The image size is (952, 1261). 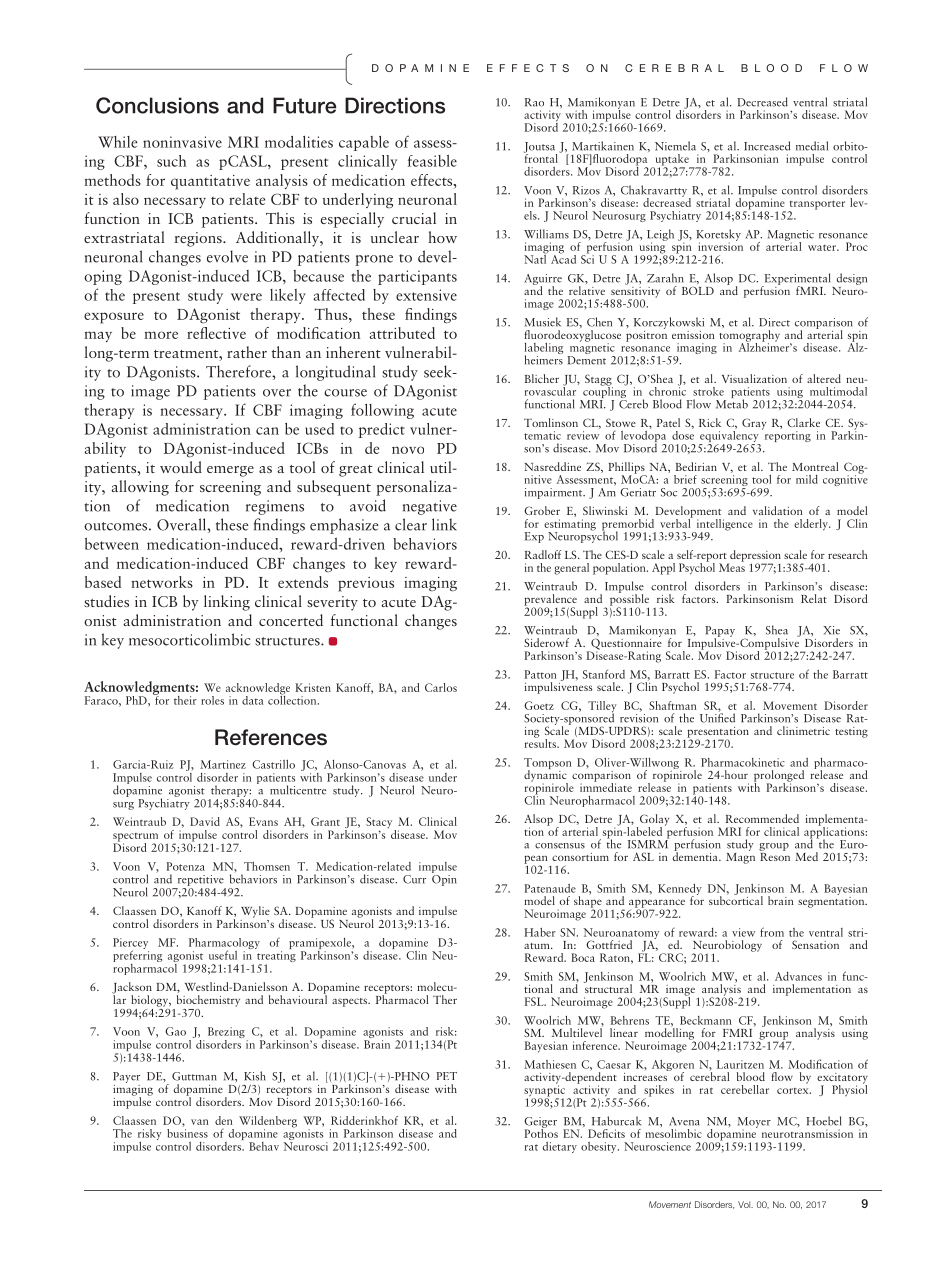 I want to click on would, so click(x=181, y=467).
